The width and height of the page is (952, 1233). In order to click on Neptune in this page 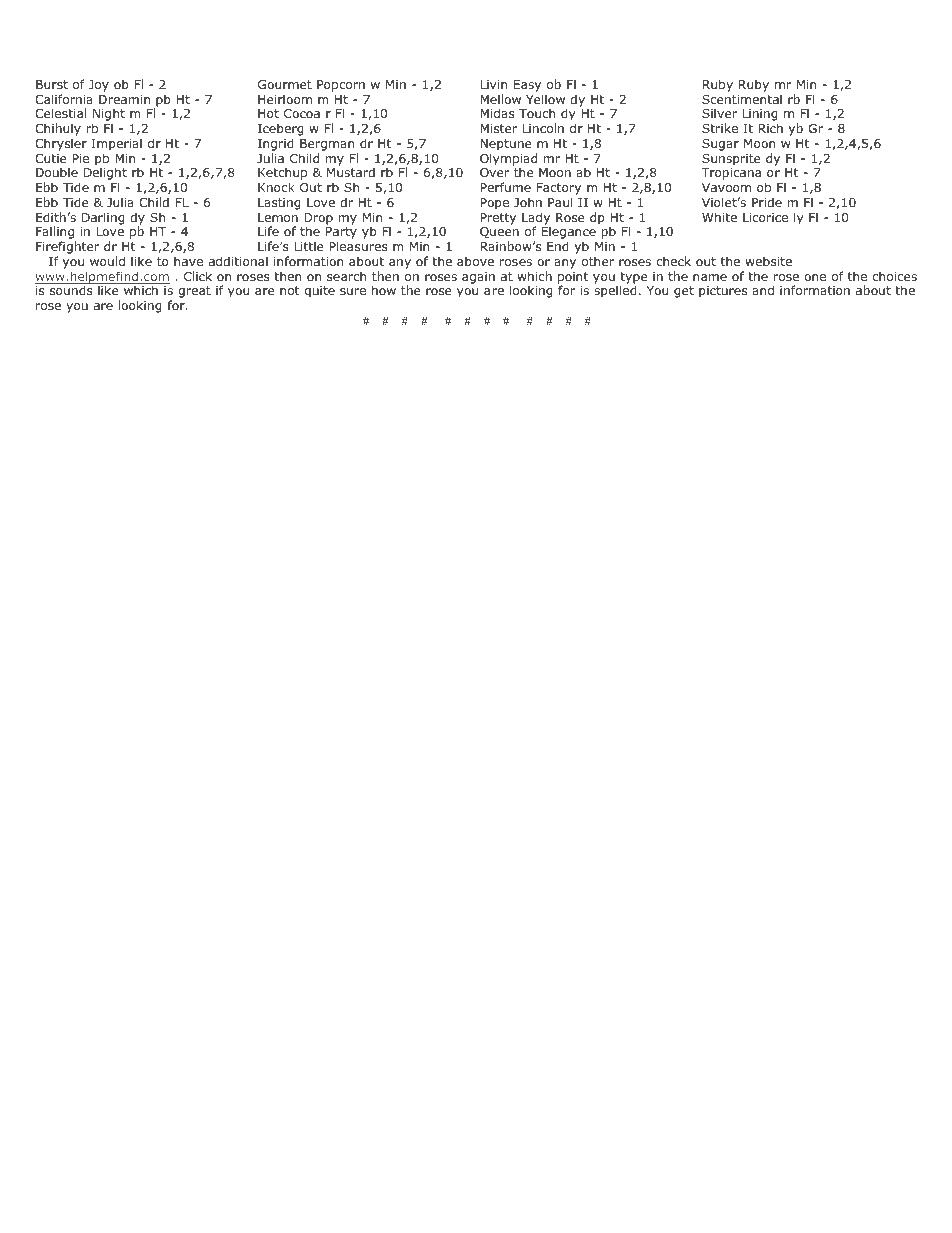, I will do `click(505, 145)`.
